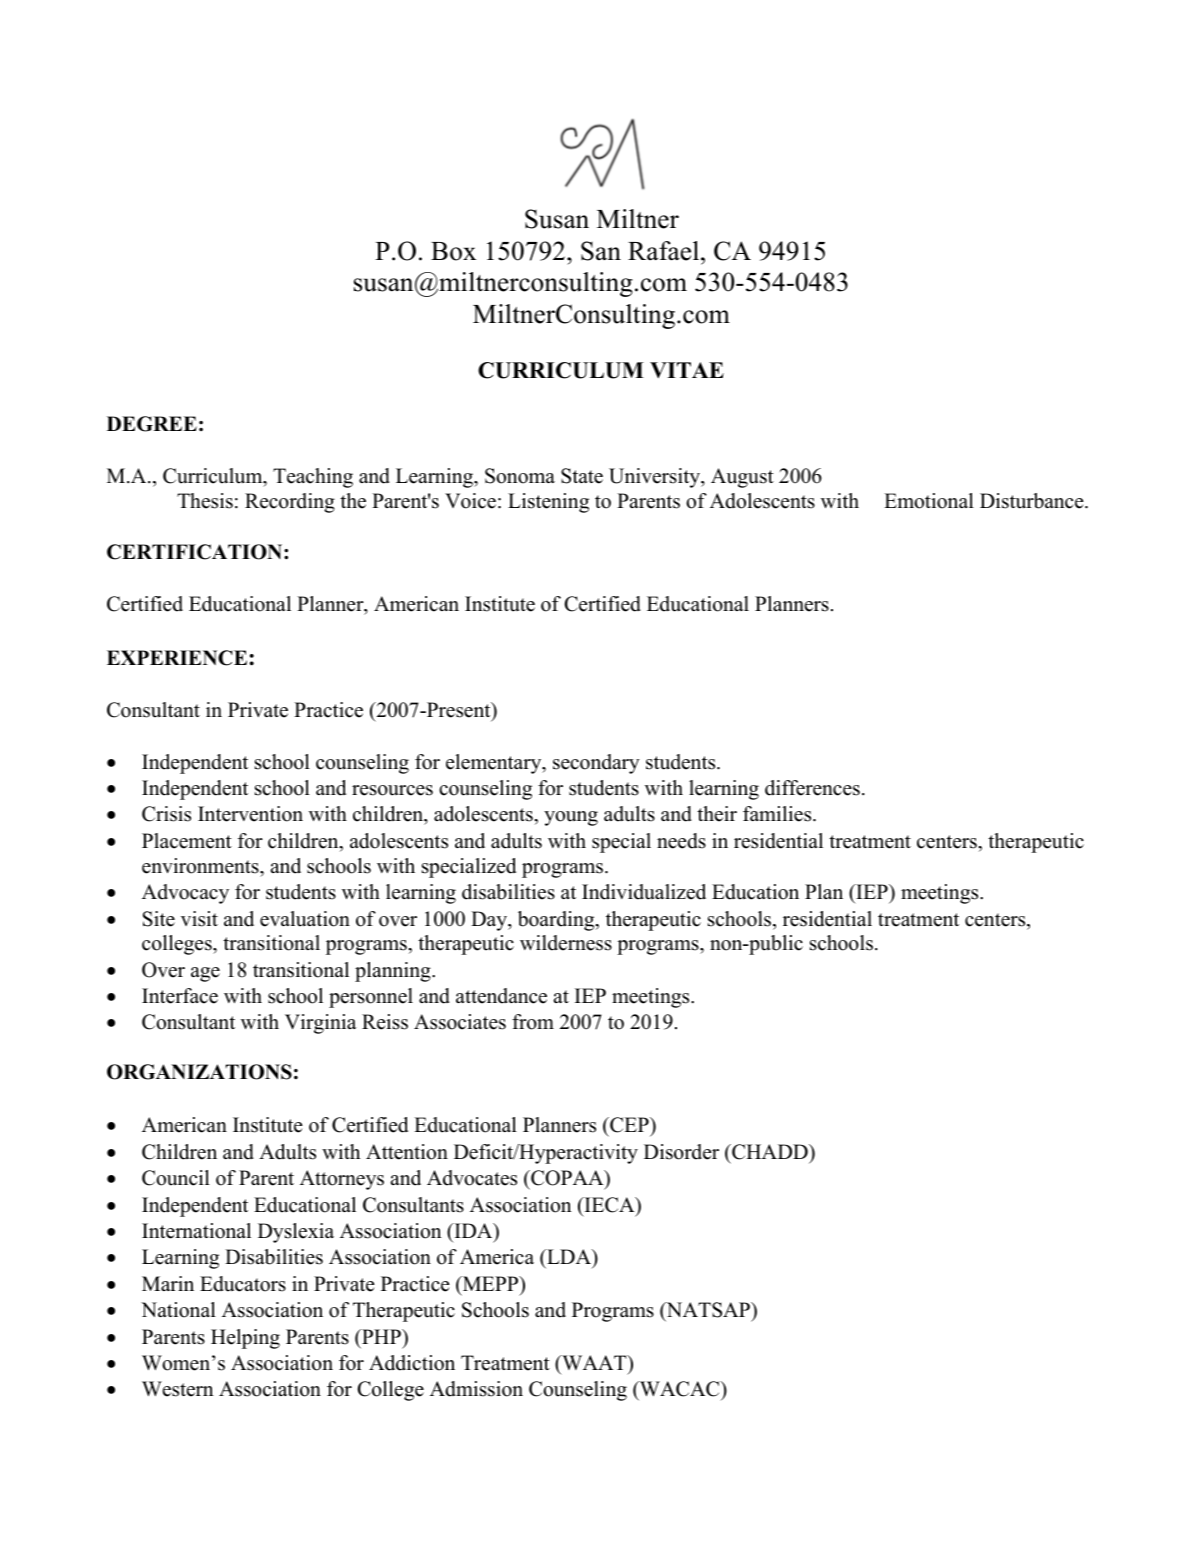 This screenshot has width=1202, height=1555. I want to click on Box, so click(453, 251).
